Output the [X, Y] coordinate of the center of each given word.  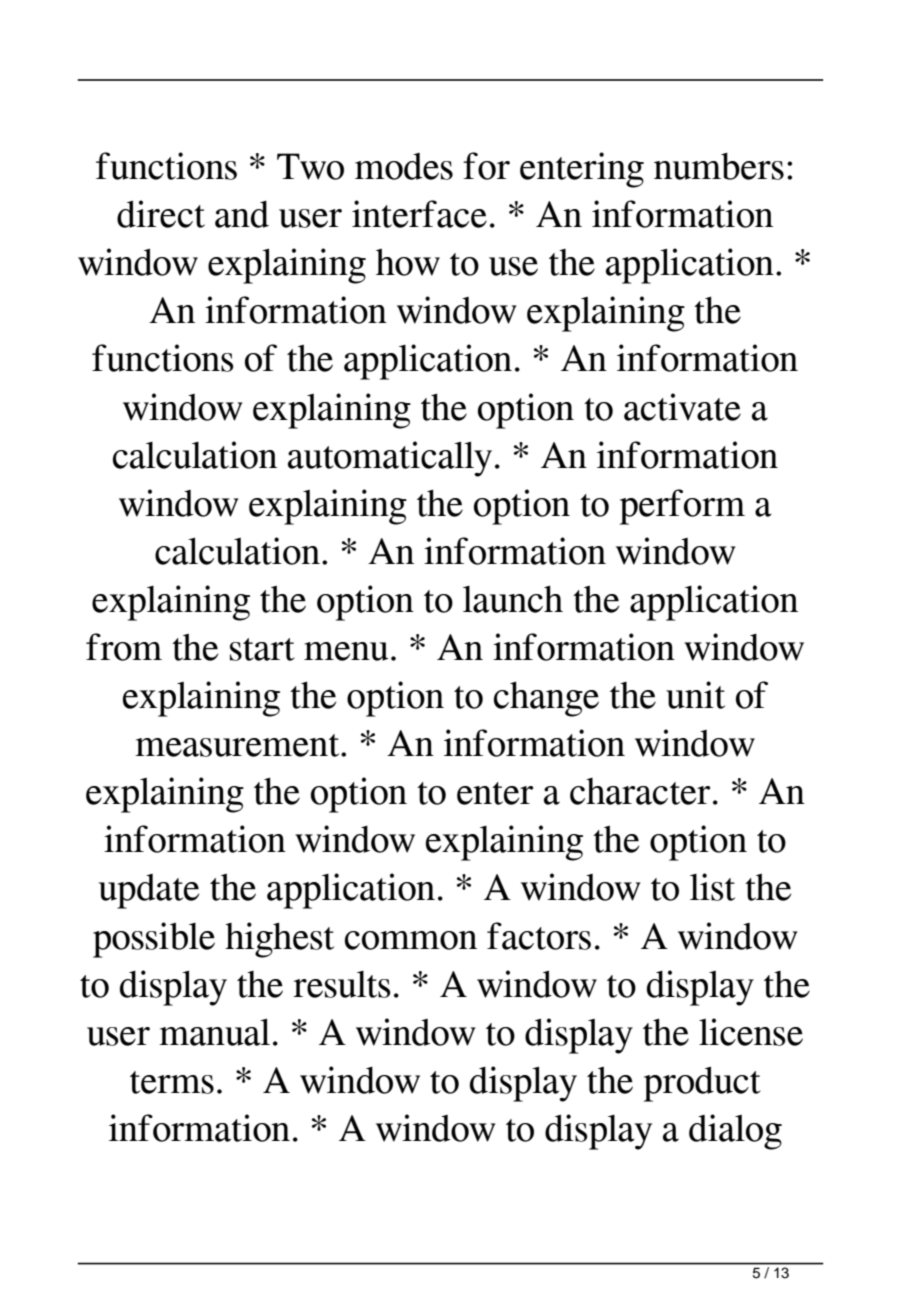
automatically [390, 459]
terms [172, 1082]
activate [682, 407]
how [408, 262]
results [342, 984]
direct [161, 214]
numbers [719, 166]
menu [346, 651]
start [262, 649]
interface [419, 214]
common [411, 940]
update [149, 891]
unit [695, 695]
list [712, 887]
